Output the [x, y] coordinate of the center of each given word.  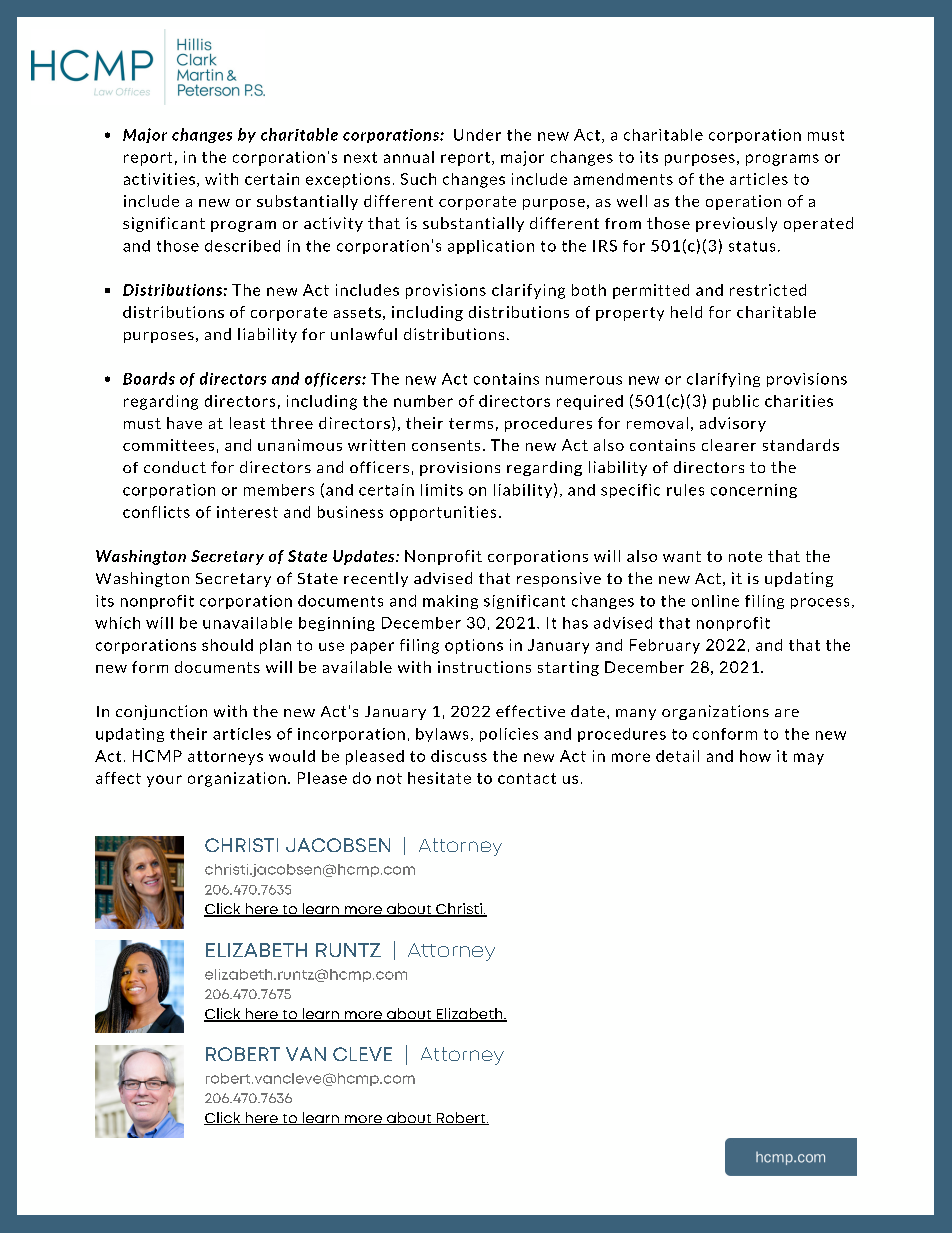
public [736, 402]
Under [477, 135]
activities [159, 179]
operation [743, 202]
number [423, 401]
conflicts [156, 512]
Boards [149, 378]
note [745, 556]
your [164, 781]
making [450, 602]
